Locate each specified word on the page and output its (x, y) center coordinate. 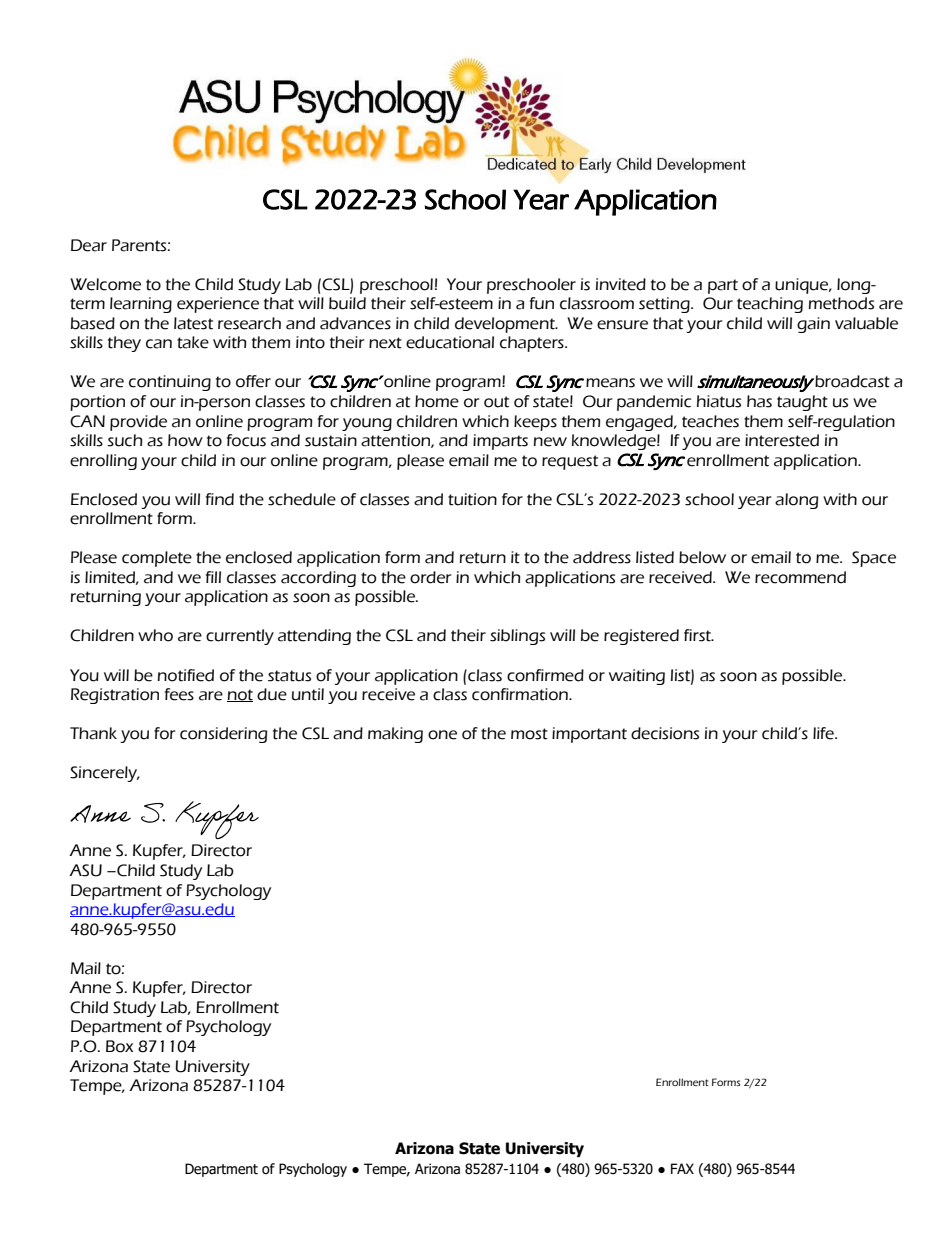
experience (218, 305)
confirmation (521, 694)
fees (179, 694)
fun (542, 303)
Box (119, 1046)
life (824, 733)
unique (803, 286)
